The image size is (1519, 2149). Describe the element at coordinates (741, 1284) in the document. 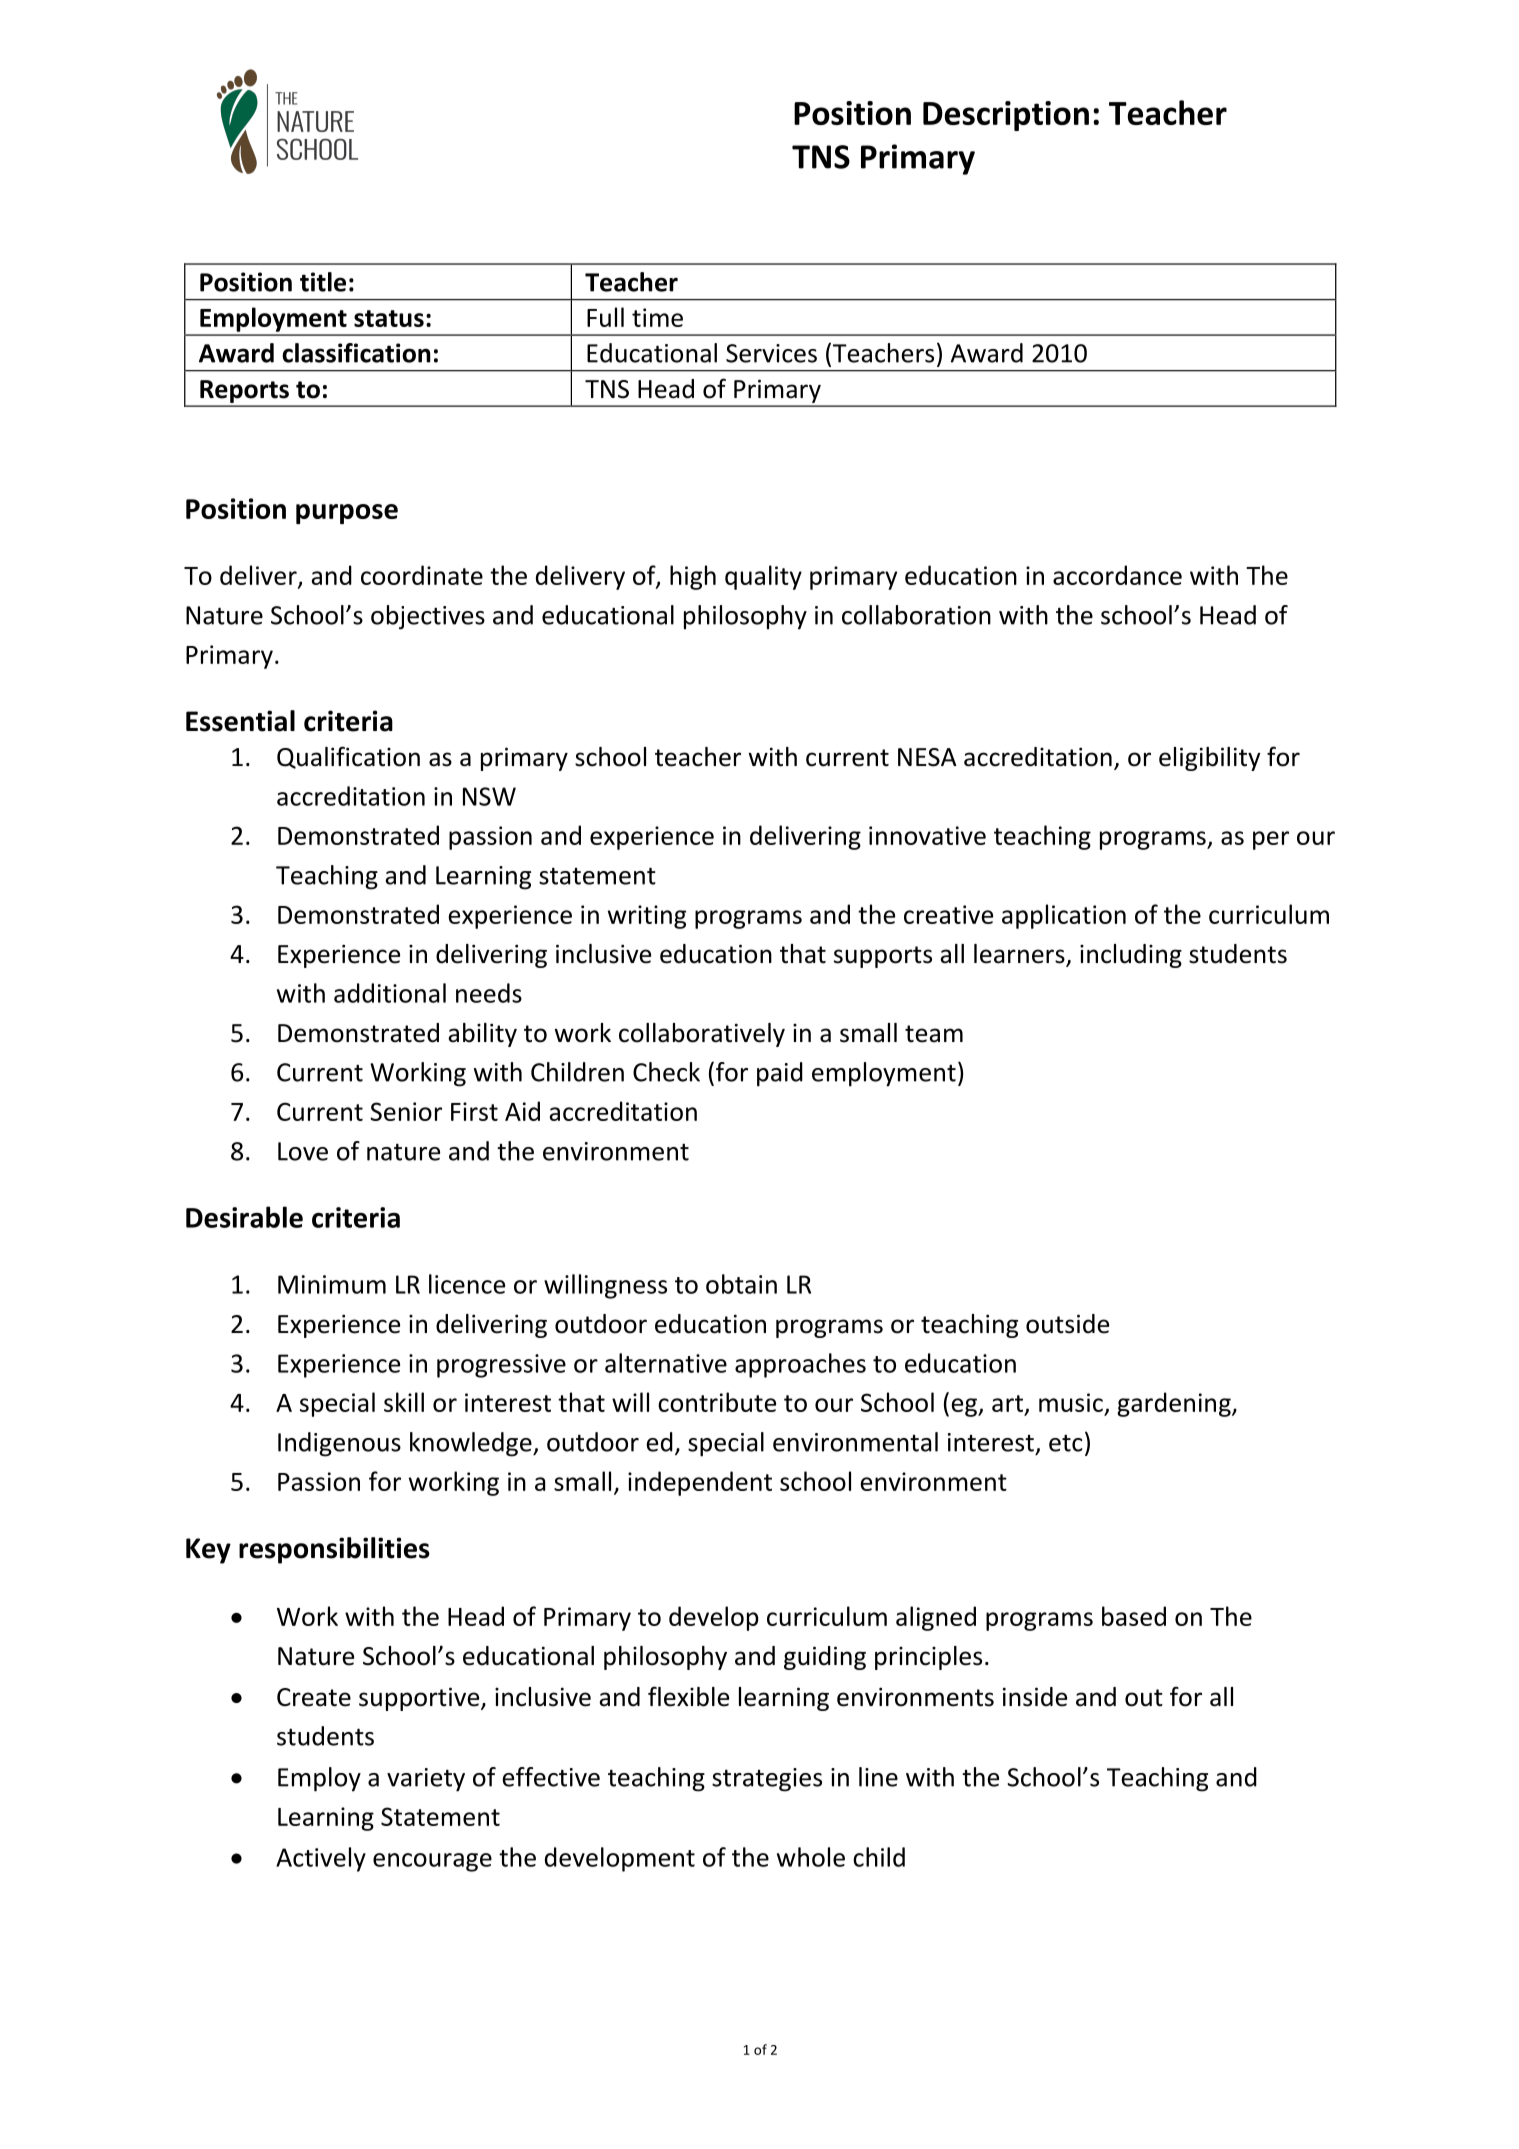

I see `obtain` at that location.
